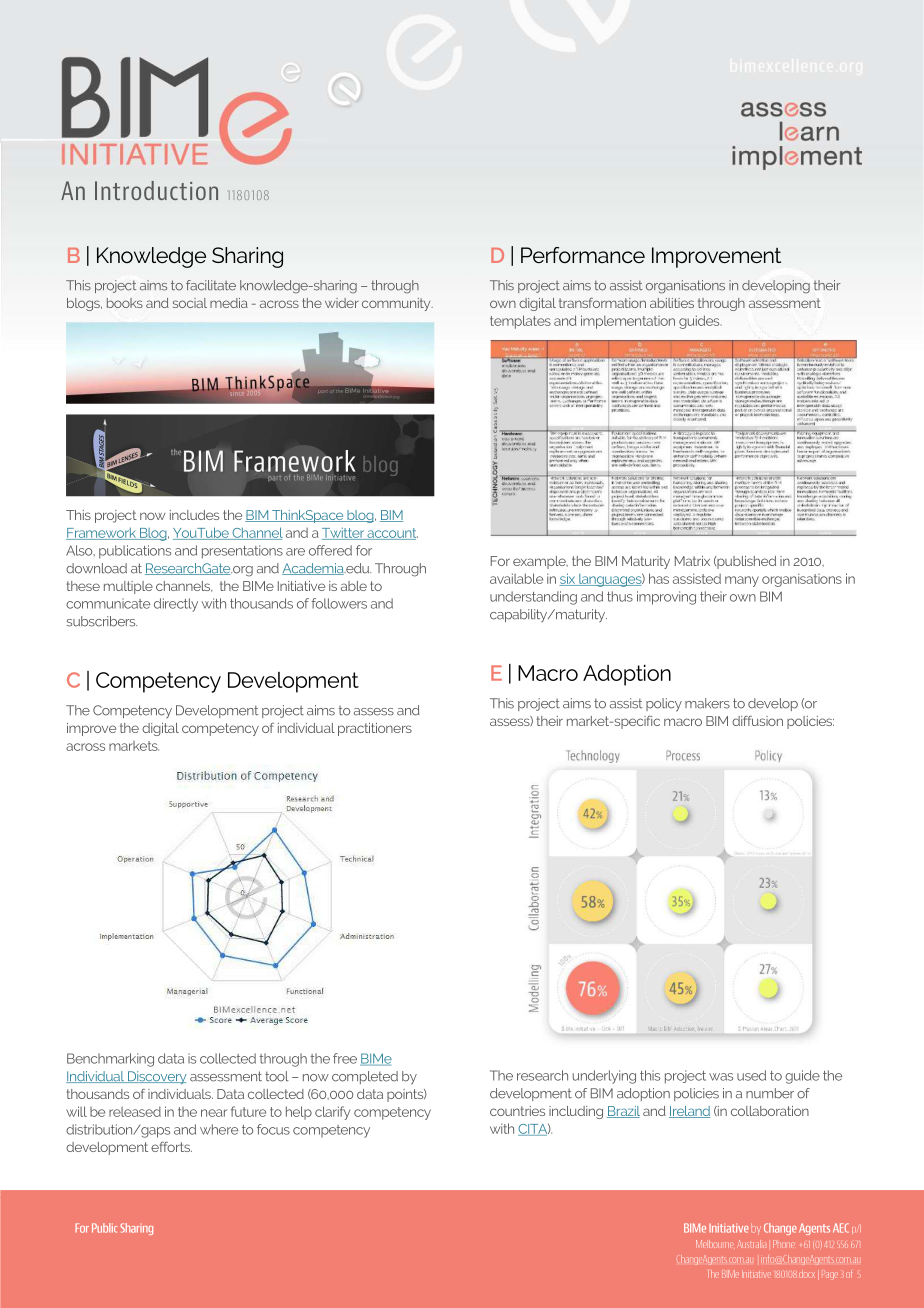 The width and height of the screenshot is (924, 1308). What do you see at coordinates (672, 303) in the screenshot?
I see `abilities` at bounding box center [672, 303].
